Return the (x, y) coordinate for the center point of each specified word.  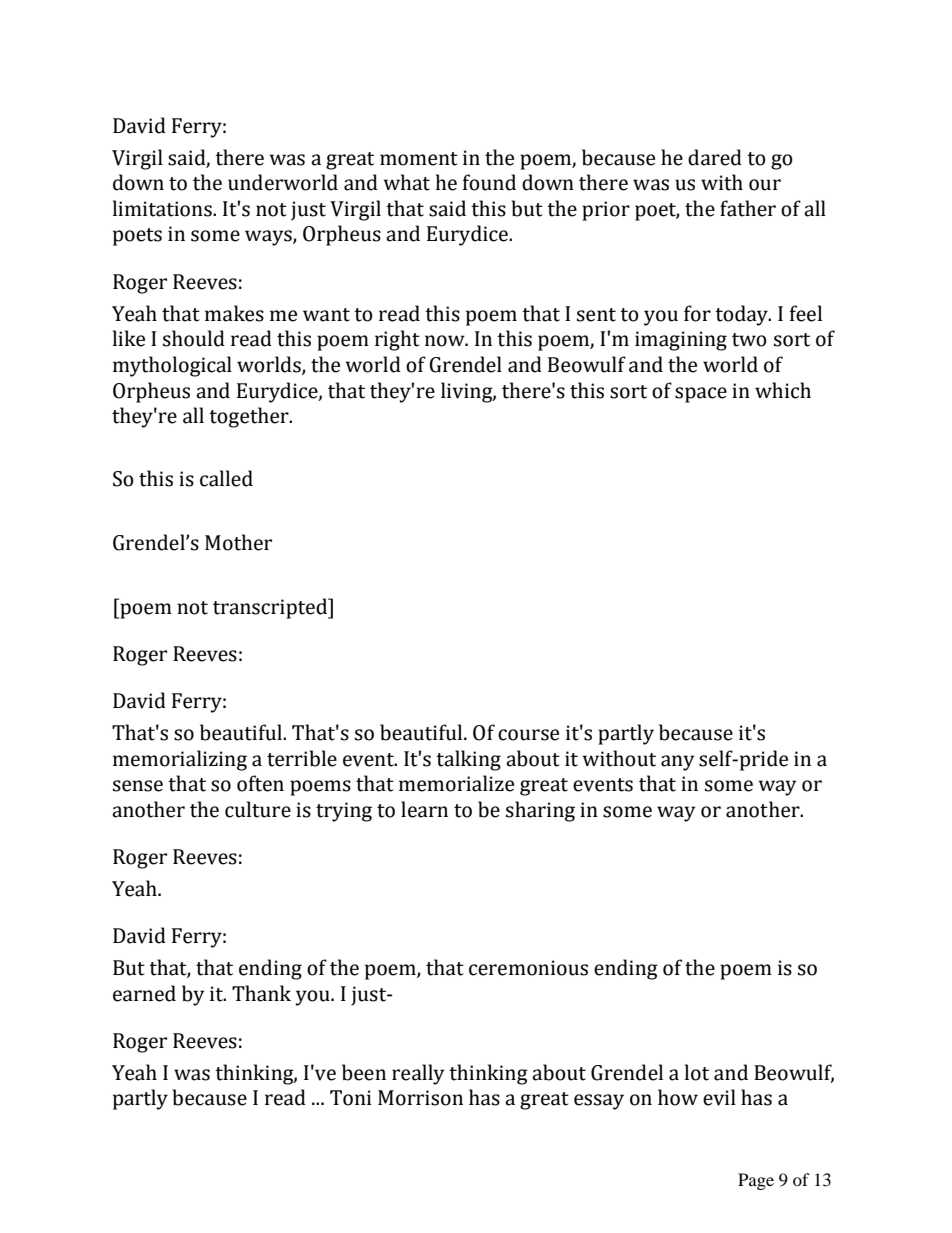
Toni (350, 1098)
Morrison (420, 1098)
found (489, 182)
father (748, 208)
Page (756, 1181)
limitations (163, 208)
